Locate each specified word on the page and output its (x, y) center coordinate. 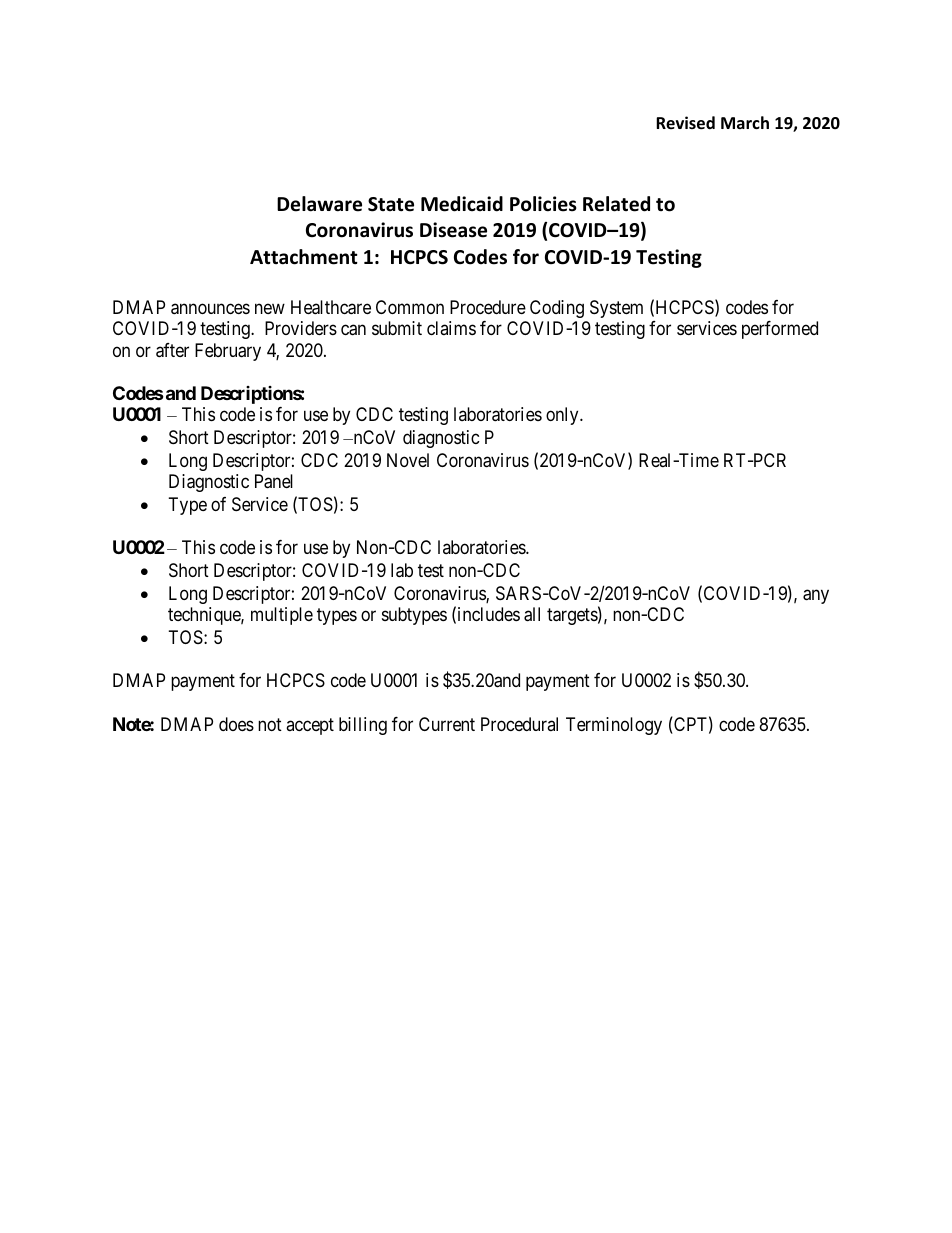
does (236, 724)
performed (780, 330)
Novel (408, 460)
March (745, 122)
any (816, 596)
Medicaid (462, 204)
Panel (274, 481)
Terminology (614, 726)
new (270, 308)
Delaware (319, 204)
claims (451, 328)
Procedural (519, 724)
